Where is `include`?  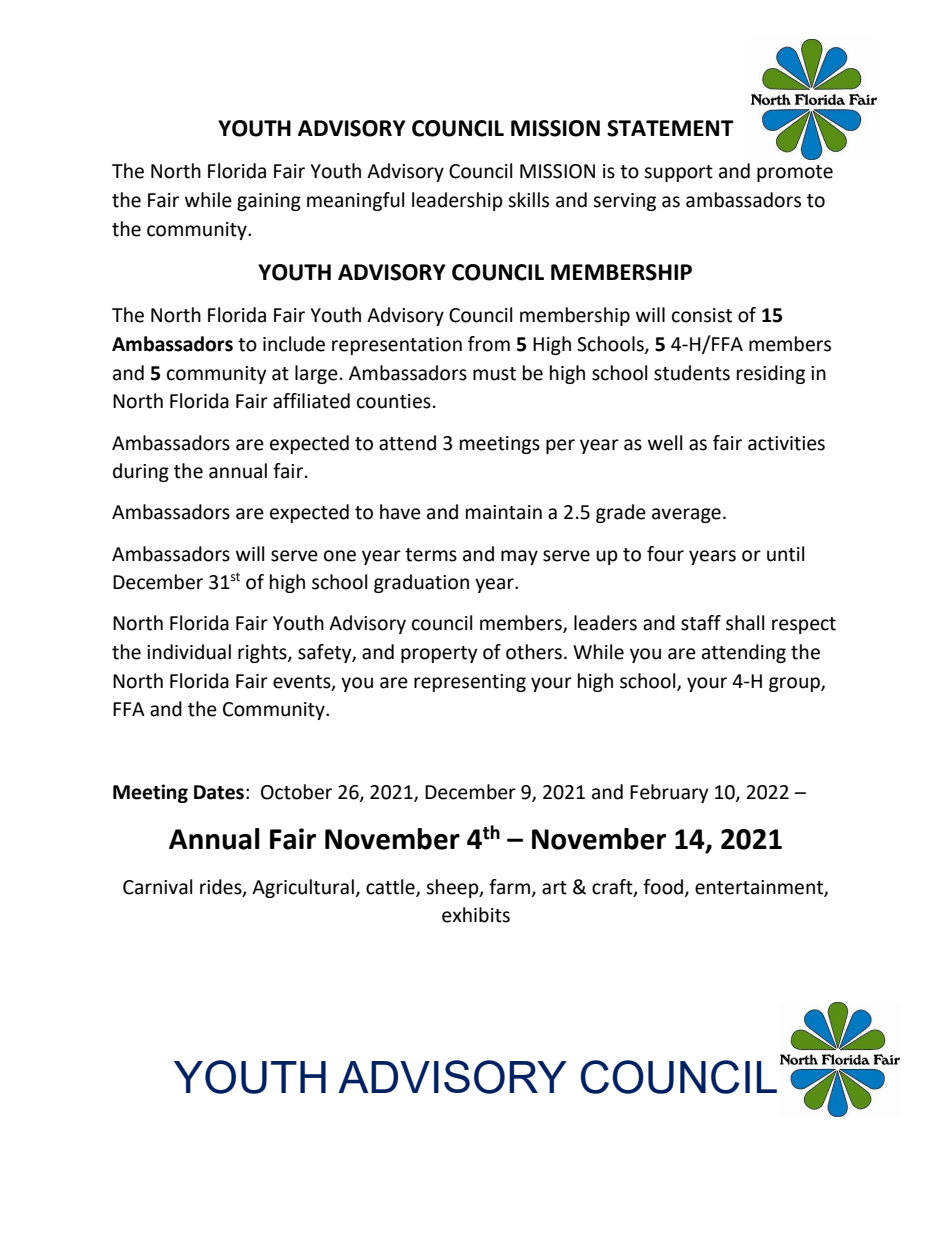
include is located at coordinates (294, 344).
